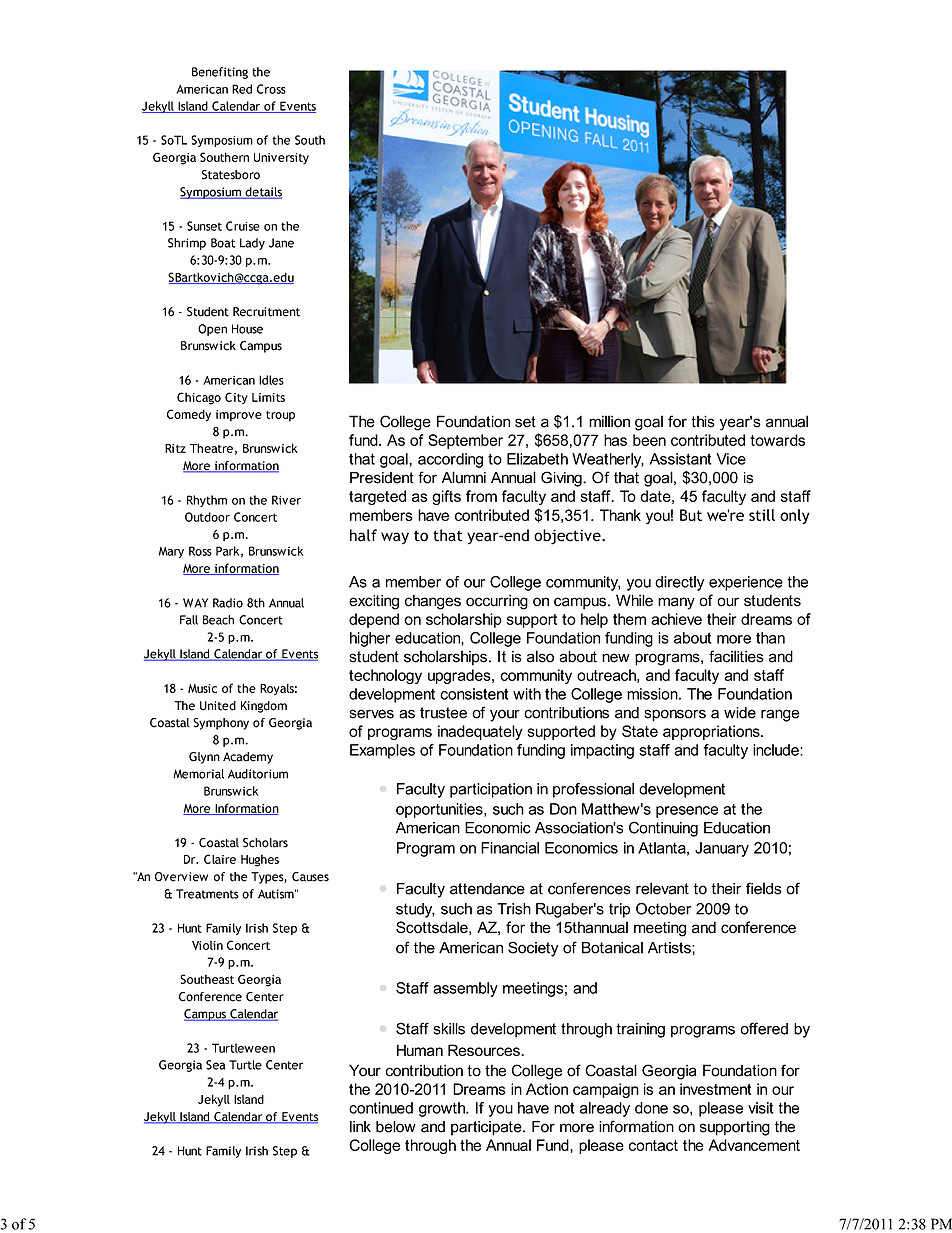 This screenshot has height=1233, width=952. What do you see at coordinates (703, 421) in the screenshot?
I see `this` at bounding box center [703, 421].
